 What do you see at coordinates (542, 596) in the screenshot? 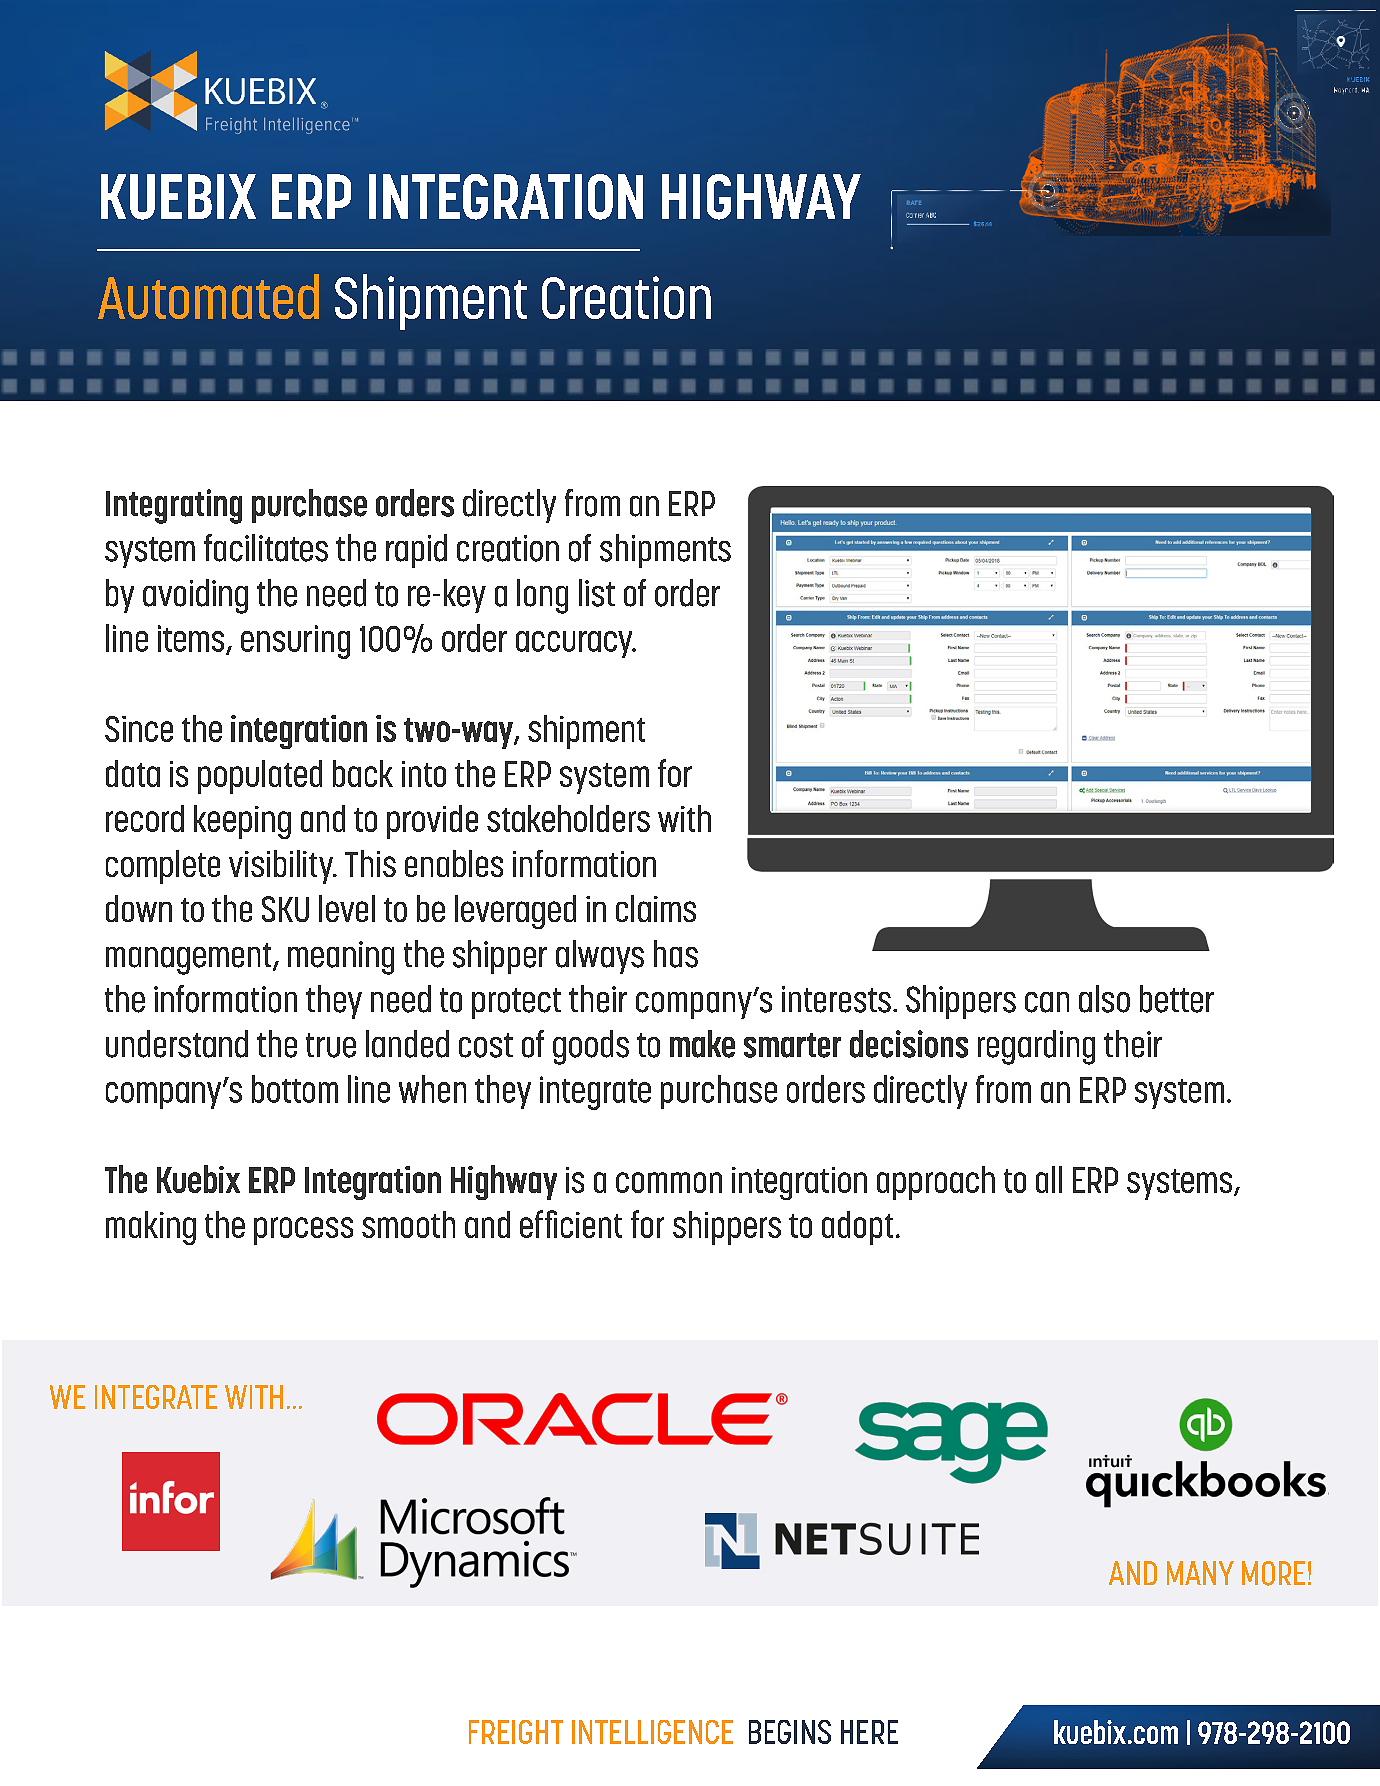
I see `long` at bounding box center [542, 596].
